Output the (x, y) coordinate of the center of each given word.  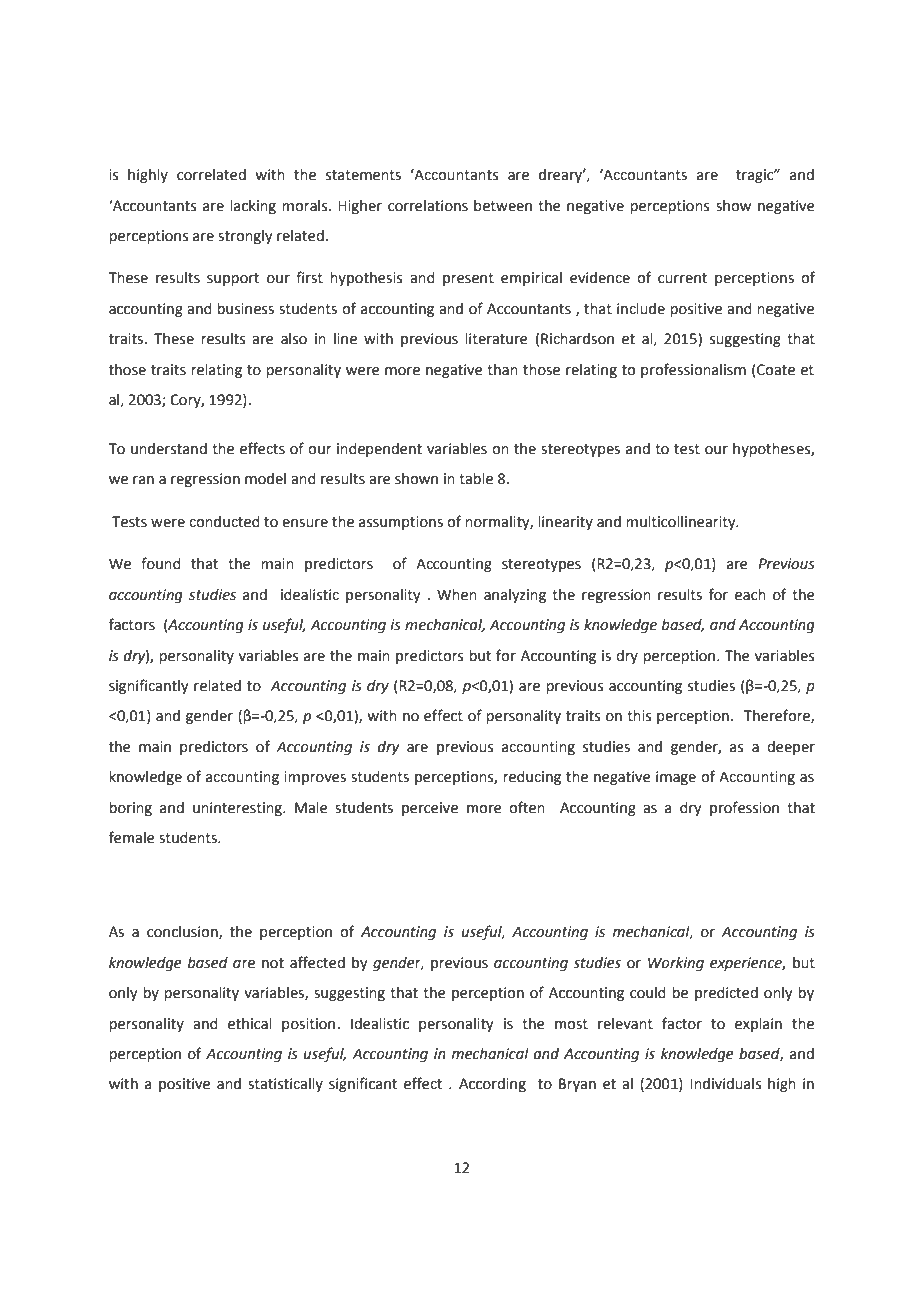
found (161, 563)
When (457, 595)
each (750, 595)
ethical (250, 1024)
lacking (253, 207)
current (682, 278)
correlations (428, 206)
